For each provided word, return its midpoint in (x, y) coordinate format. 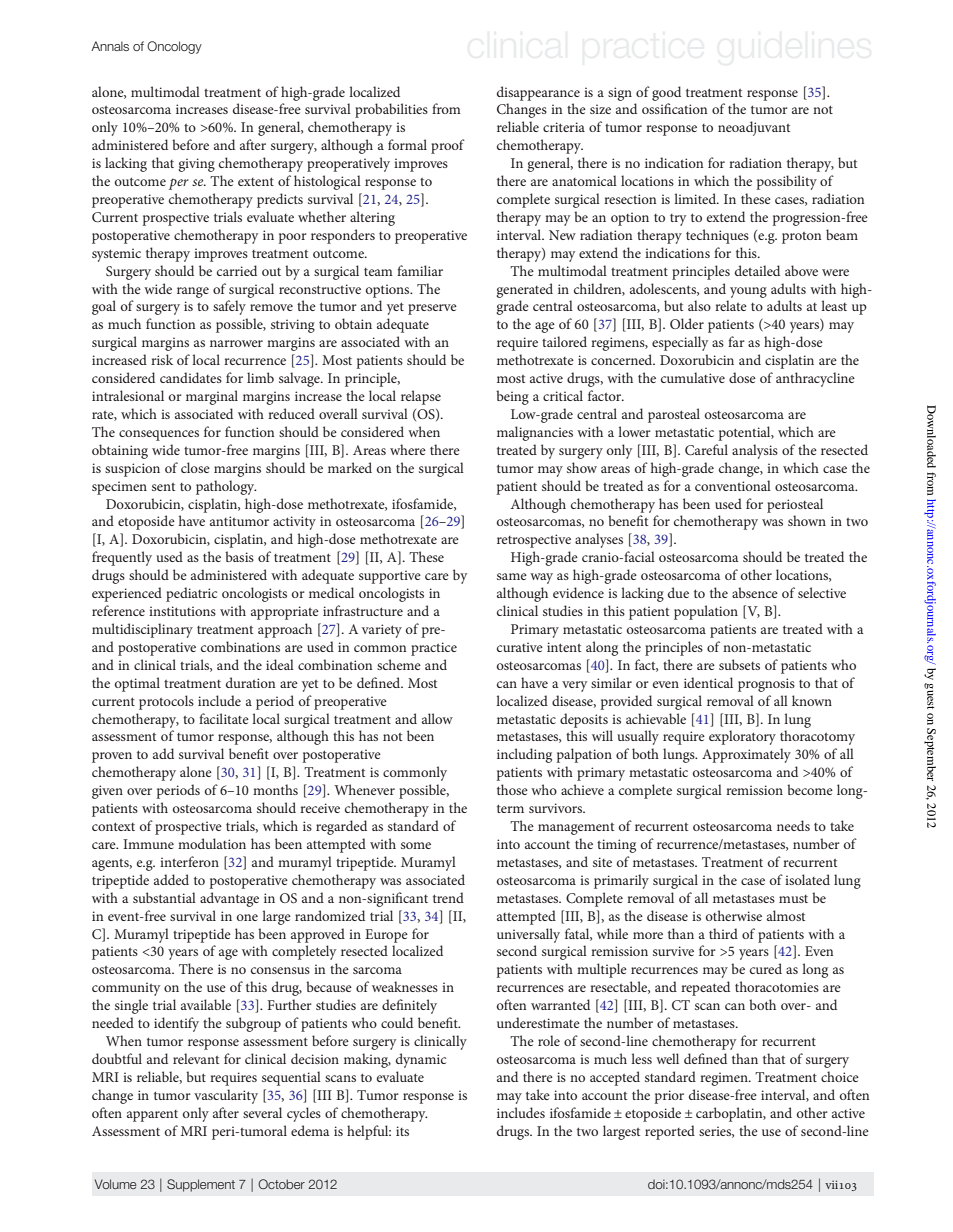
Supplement (201, 1185)
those (512, 789)
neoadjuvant (754, 128)
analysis (755, 451)
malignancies (535, 433)
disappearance (538, 93)
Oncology (174, 47)
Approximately (746, 755)
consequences (159, 435)
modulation (212, 843)
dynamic (421, 1060)
